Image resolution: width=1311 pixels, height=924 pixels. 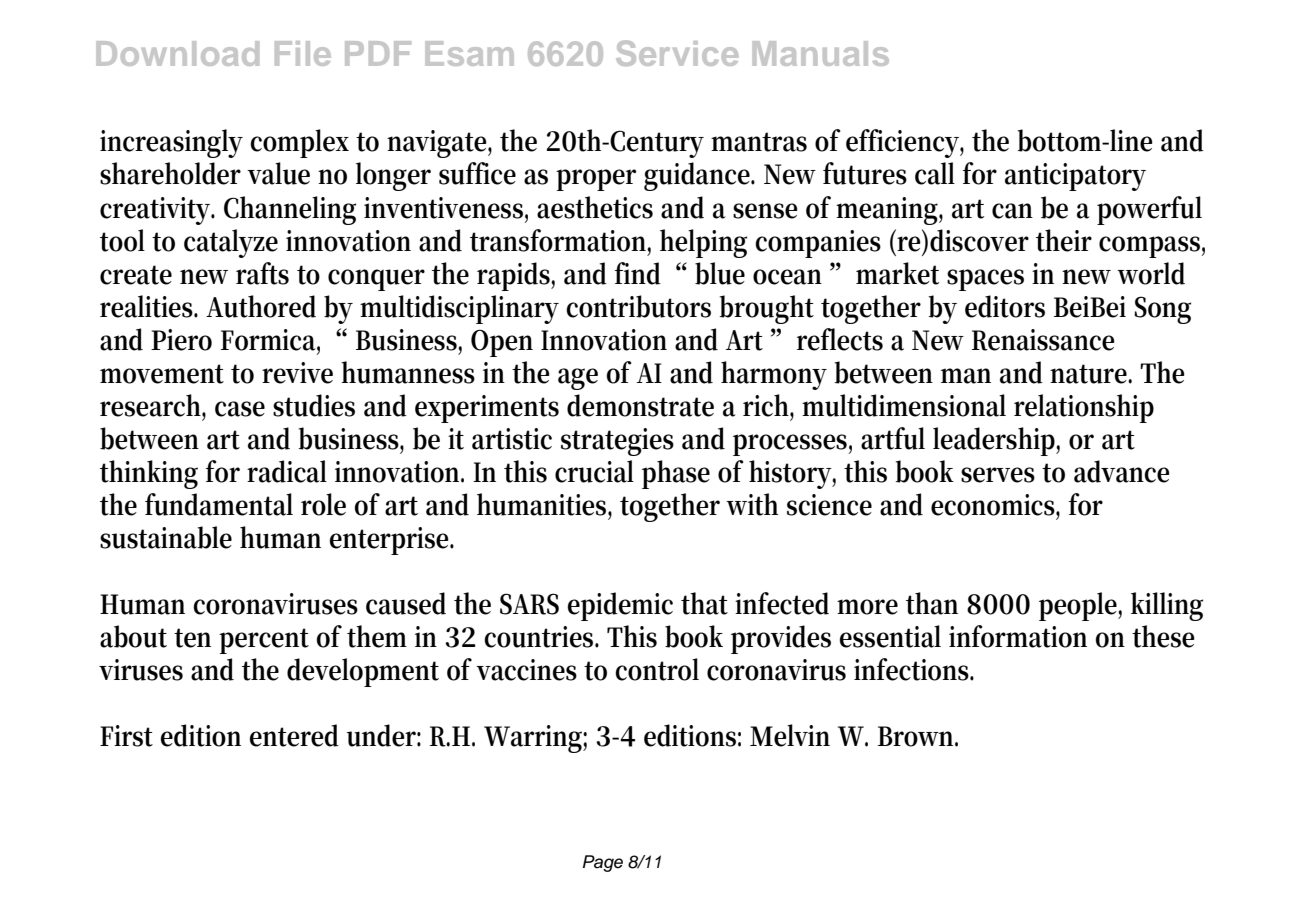 What do you see at coordinates (821, 53) in the screenshot?
I see `Manuals` at bounding box center [821, 53].
